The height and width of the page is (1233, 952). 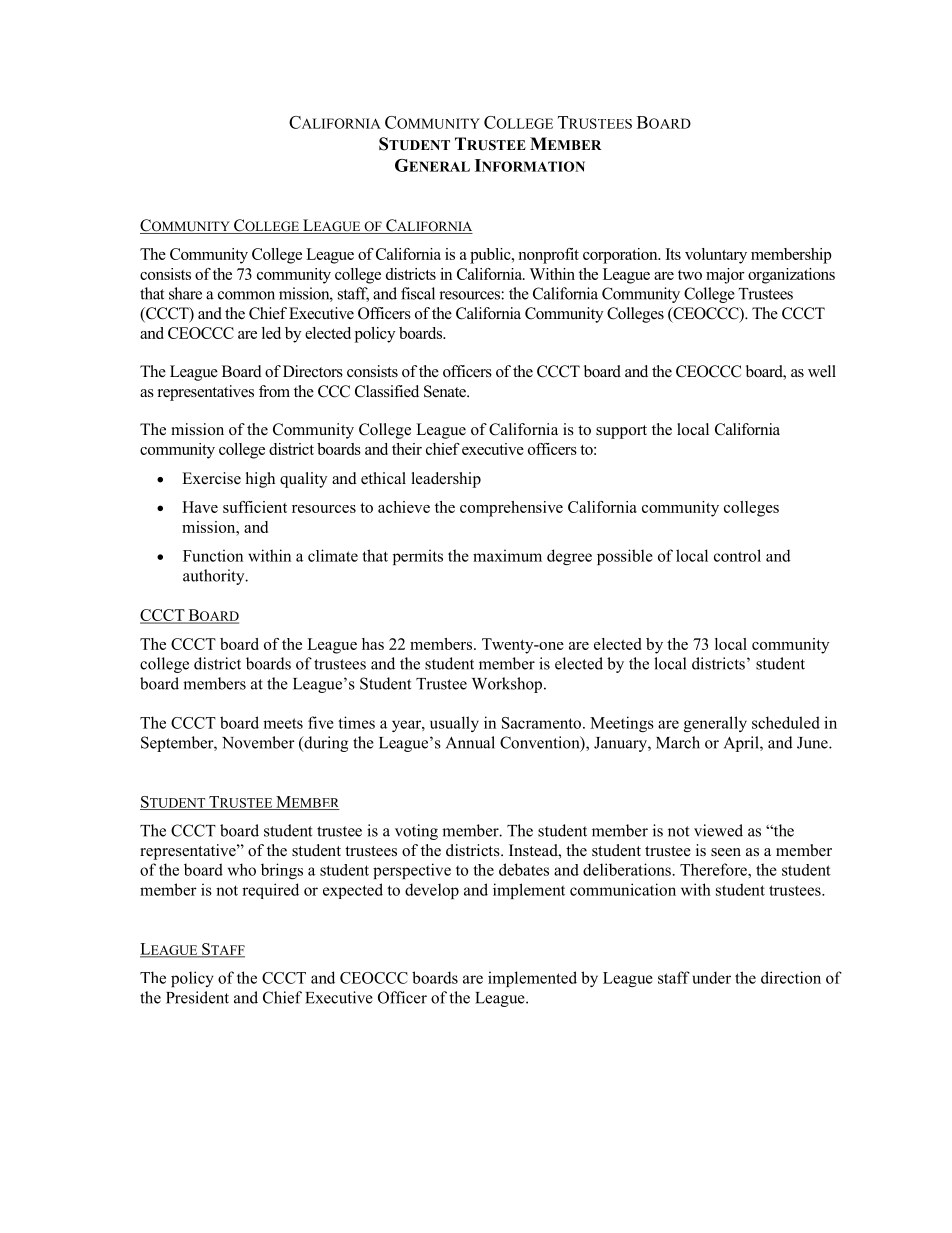 I want to click on common, so click(x=246, y=295).
